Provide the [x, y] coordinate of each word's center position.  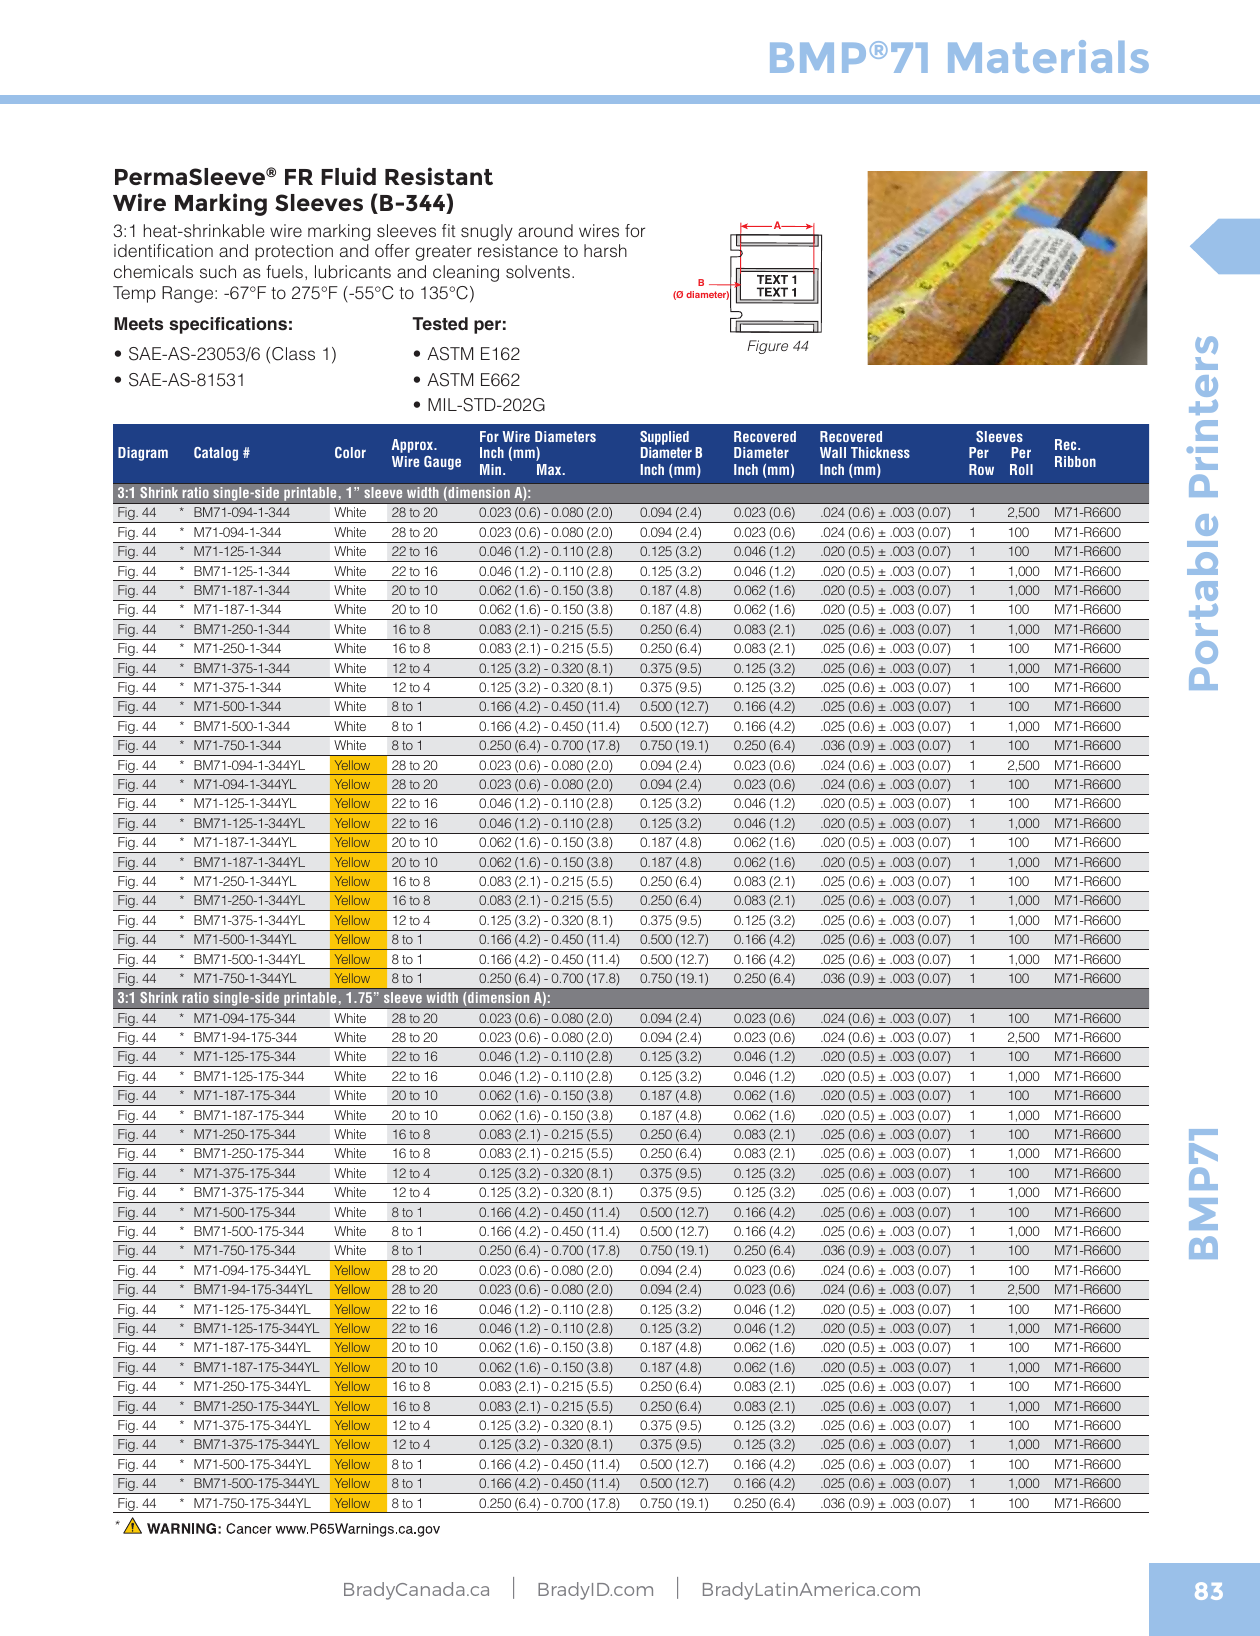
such [218, 271]
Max [550, 469]
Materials [1048, 56]
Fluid [348, 176]
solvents [538, 271]
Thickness [880, 452]
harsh [605, 250]
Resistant [439, 176]
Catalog [216, 454]
